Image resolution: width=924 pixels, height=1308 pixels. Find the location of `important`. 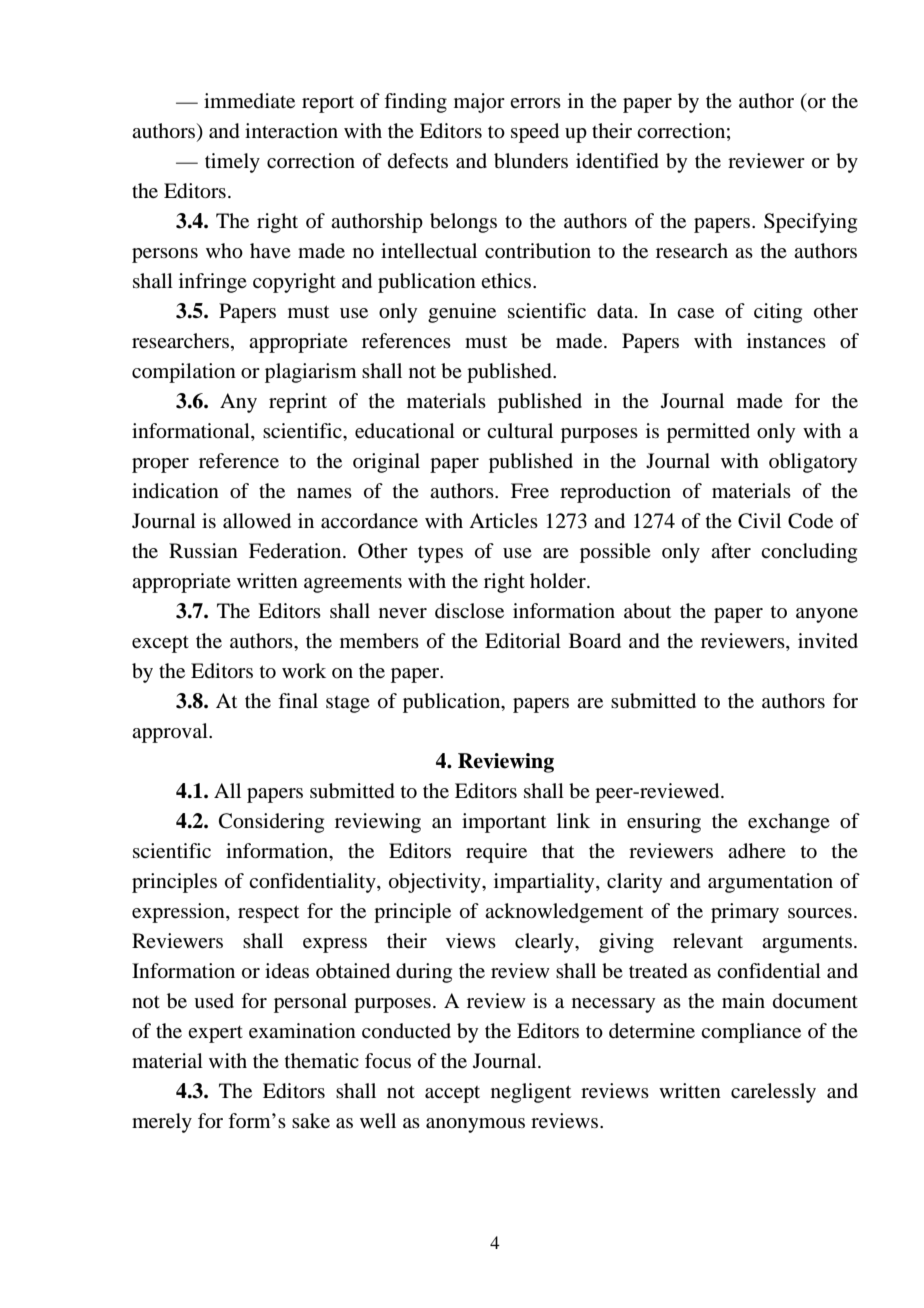

important is located at coordinates (504, 823).
